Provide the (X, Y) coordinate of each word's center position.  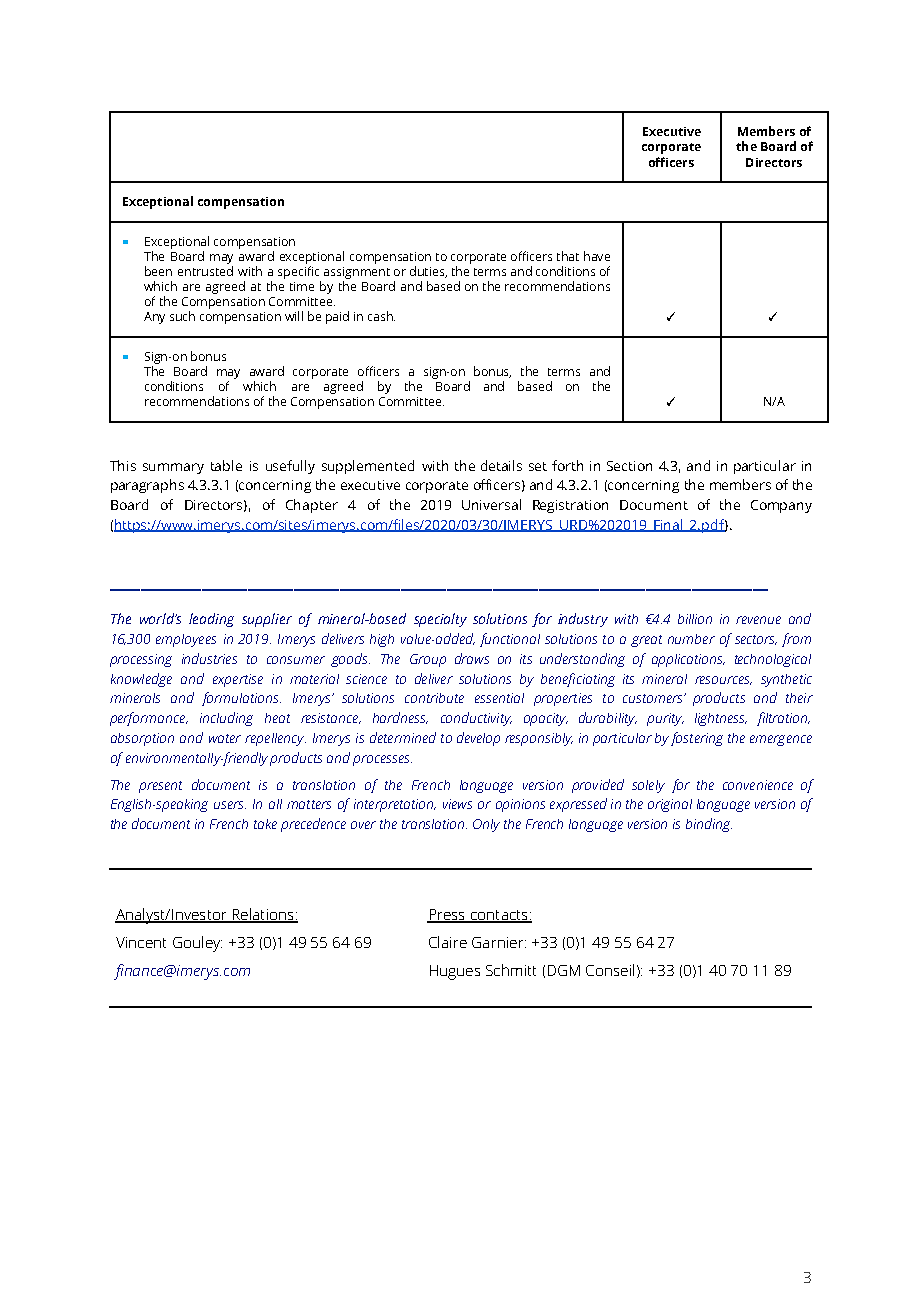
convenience (758, 785)
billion (695, 619)
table (226, 465)
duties (428, 272)
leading (211, 620)
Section (629, 466)
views (457, 804)
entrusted (205, 271)
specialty (440, 620)
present (160, 787)
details (501, 465)
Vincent (141, 942)
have (597, 256)
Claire (448, 942)
